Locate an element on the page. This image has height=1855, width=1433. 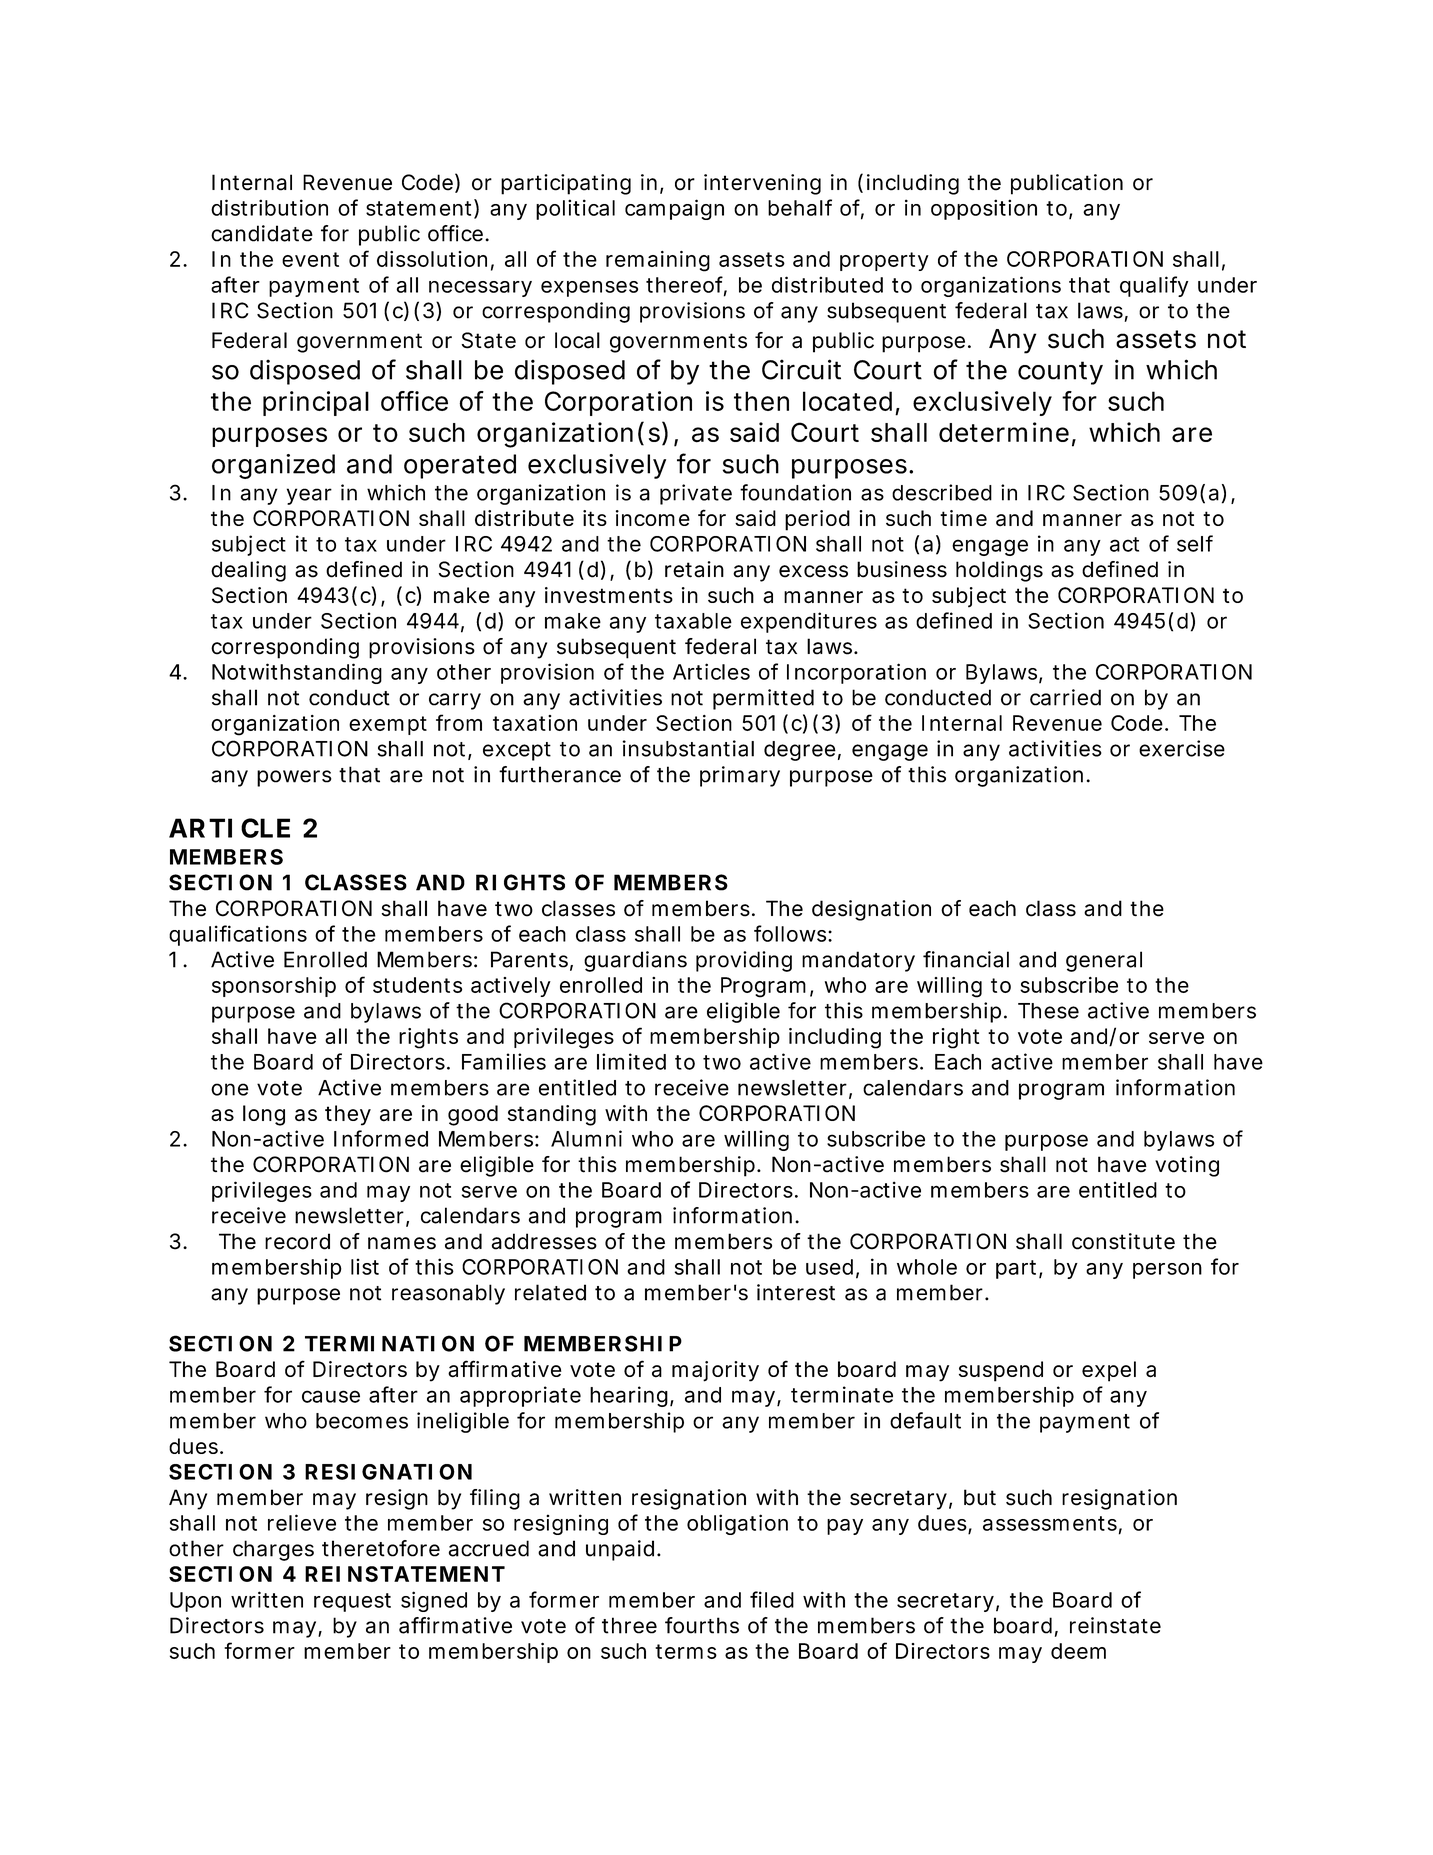
permitted is located at coordinates (763, 699).
